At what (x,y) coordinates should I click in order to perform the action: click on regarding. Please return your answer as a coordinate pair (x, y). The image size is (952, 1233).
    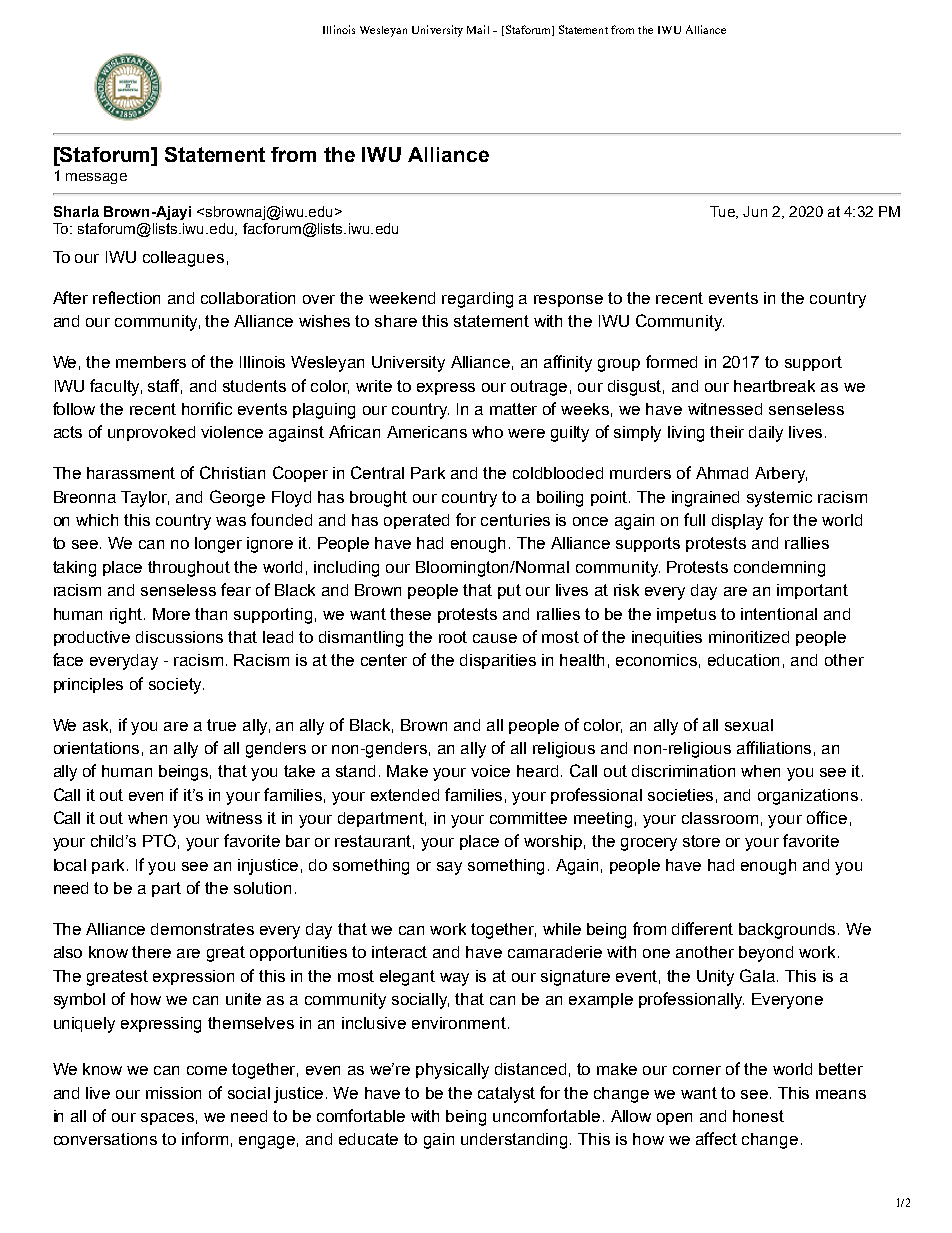
    Looking at the image, I should click on (477, 300).
